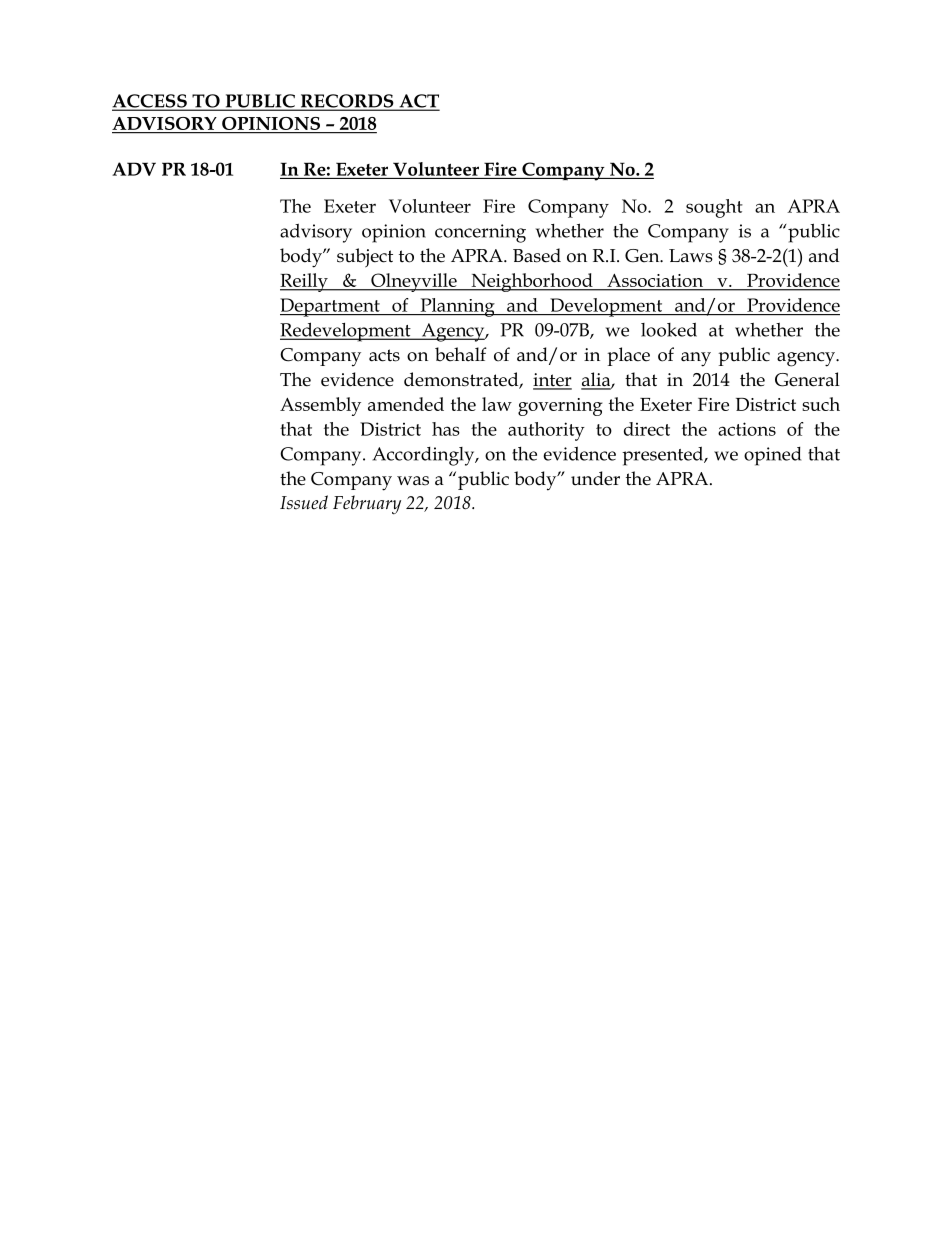 The image size is (952, 1233). What do you see at coordinates (304, 502) in the page?
I see `Issued` at bounding box center [304, 502].
